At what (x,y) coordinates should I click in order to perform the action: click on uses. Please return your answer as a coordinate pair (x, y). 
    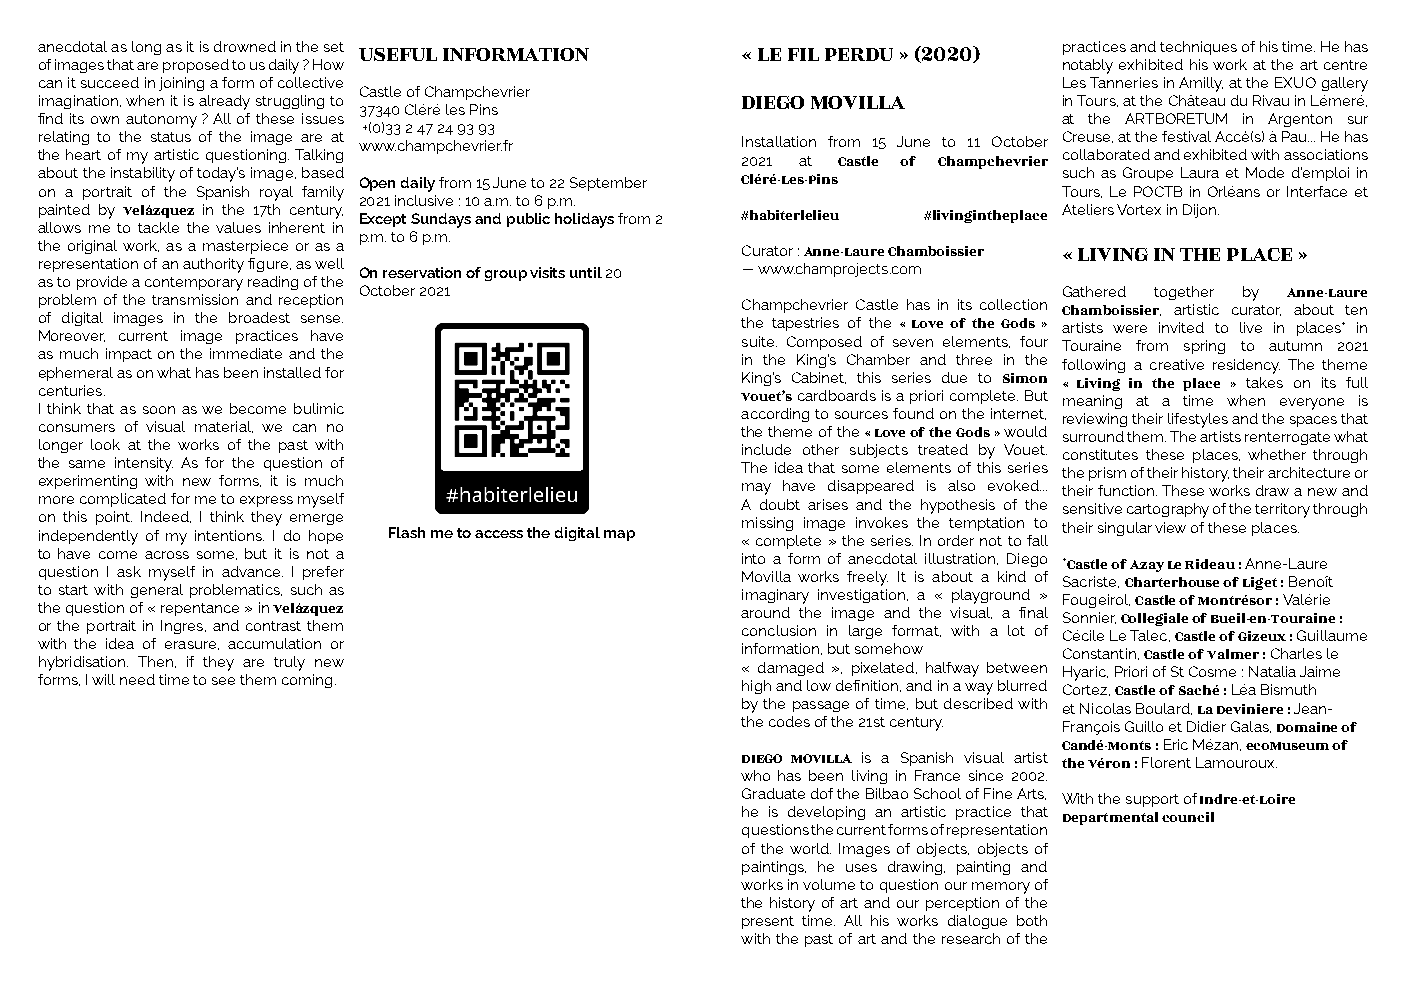
    Looking at the image, I should click on (861, 868).
